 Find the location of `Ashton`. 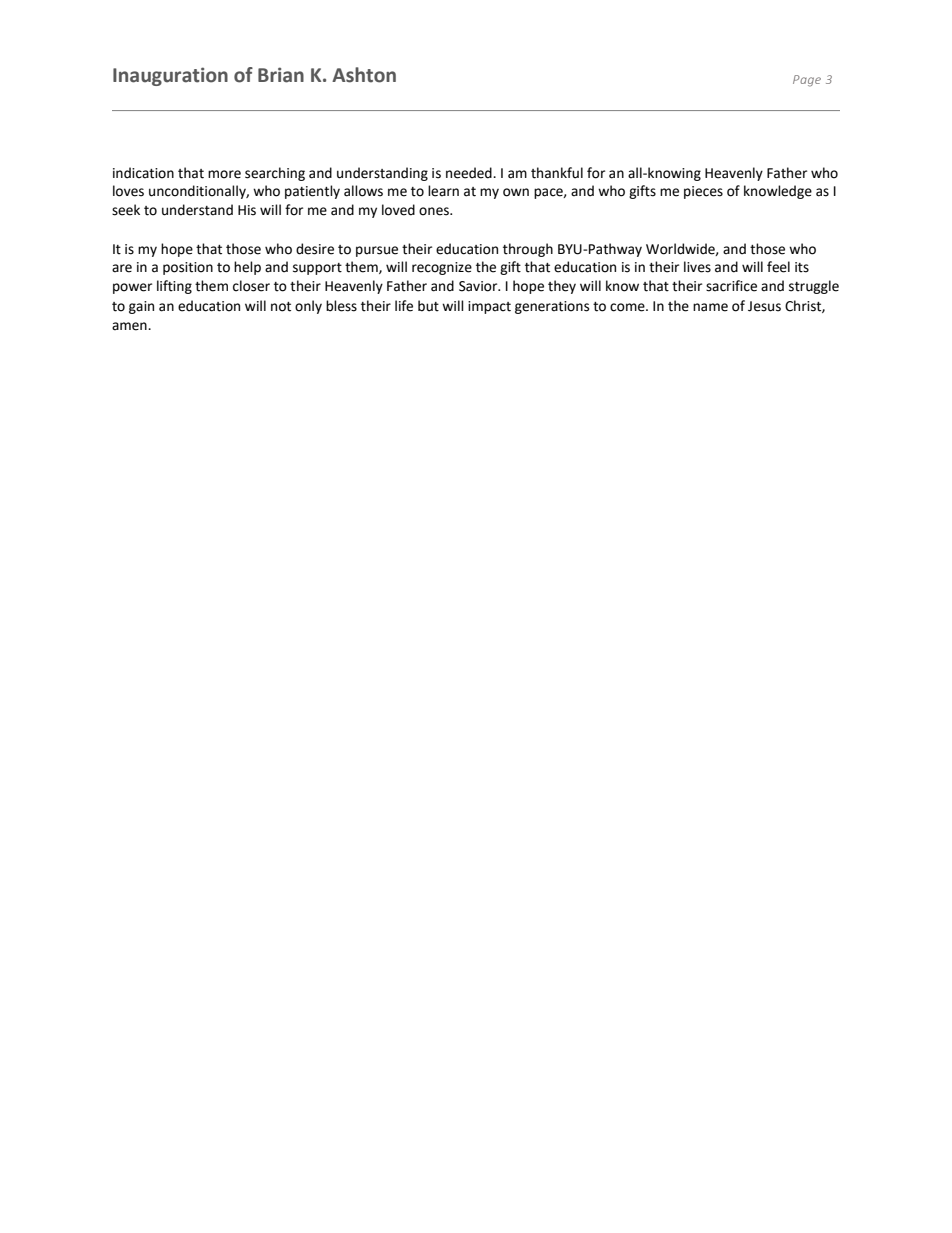

Ashton is located at coordinates (364, 75).
